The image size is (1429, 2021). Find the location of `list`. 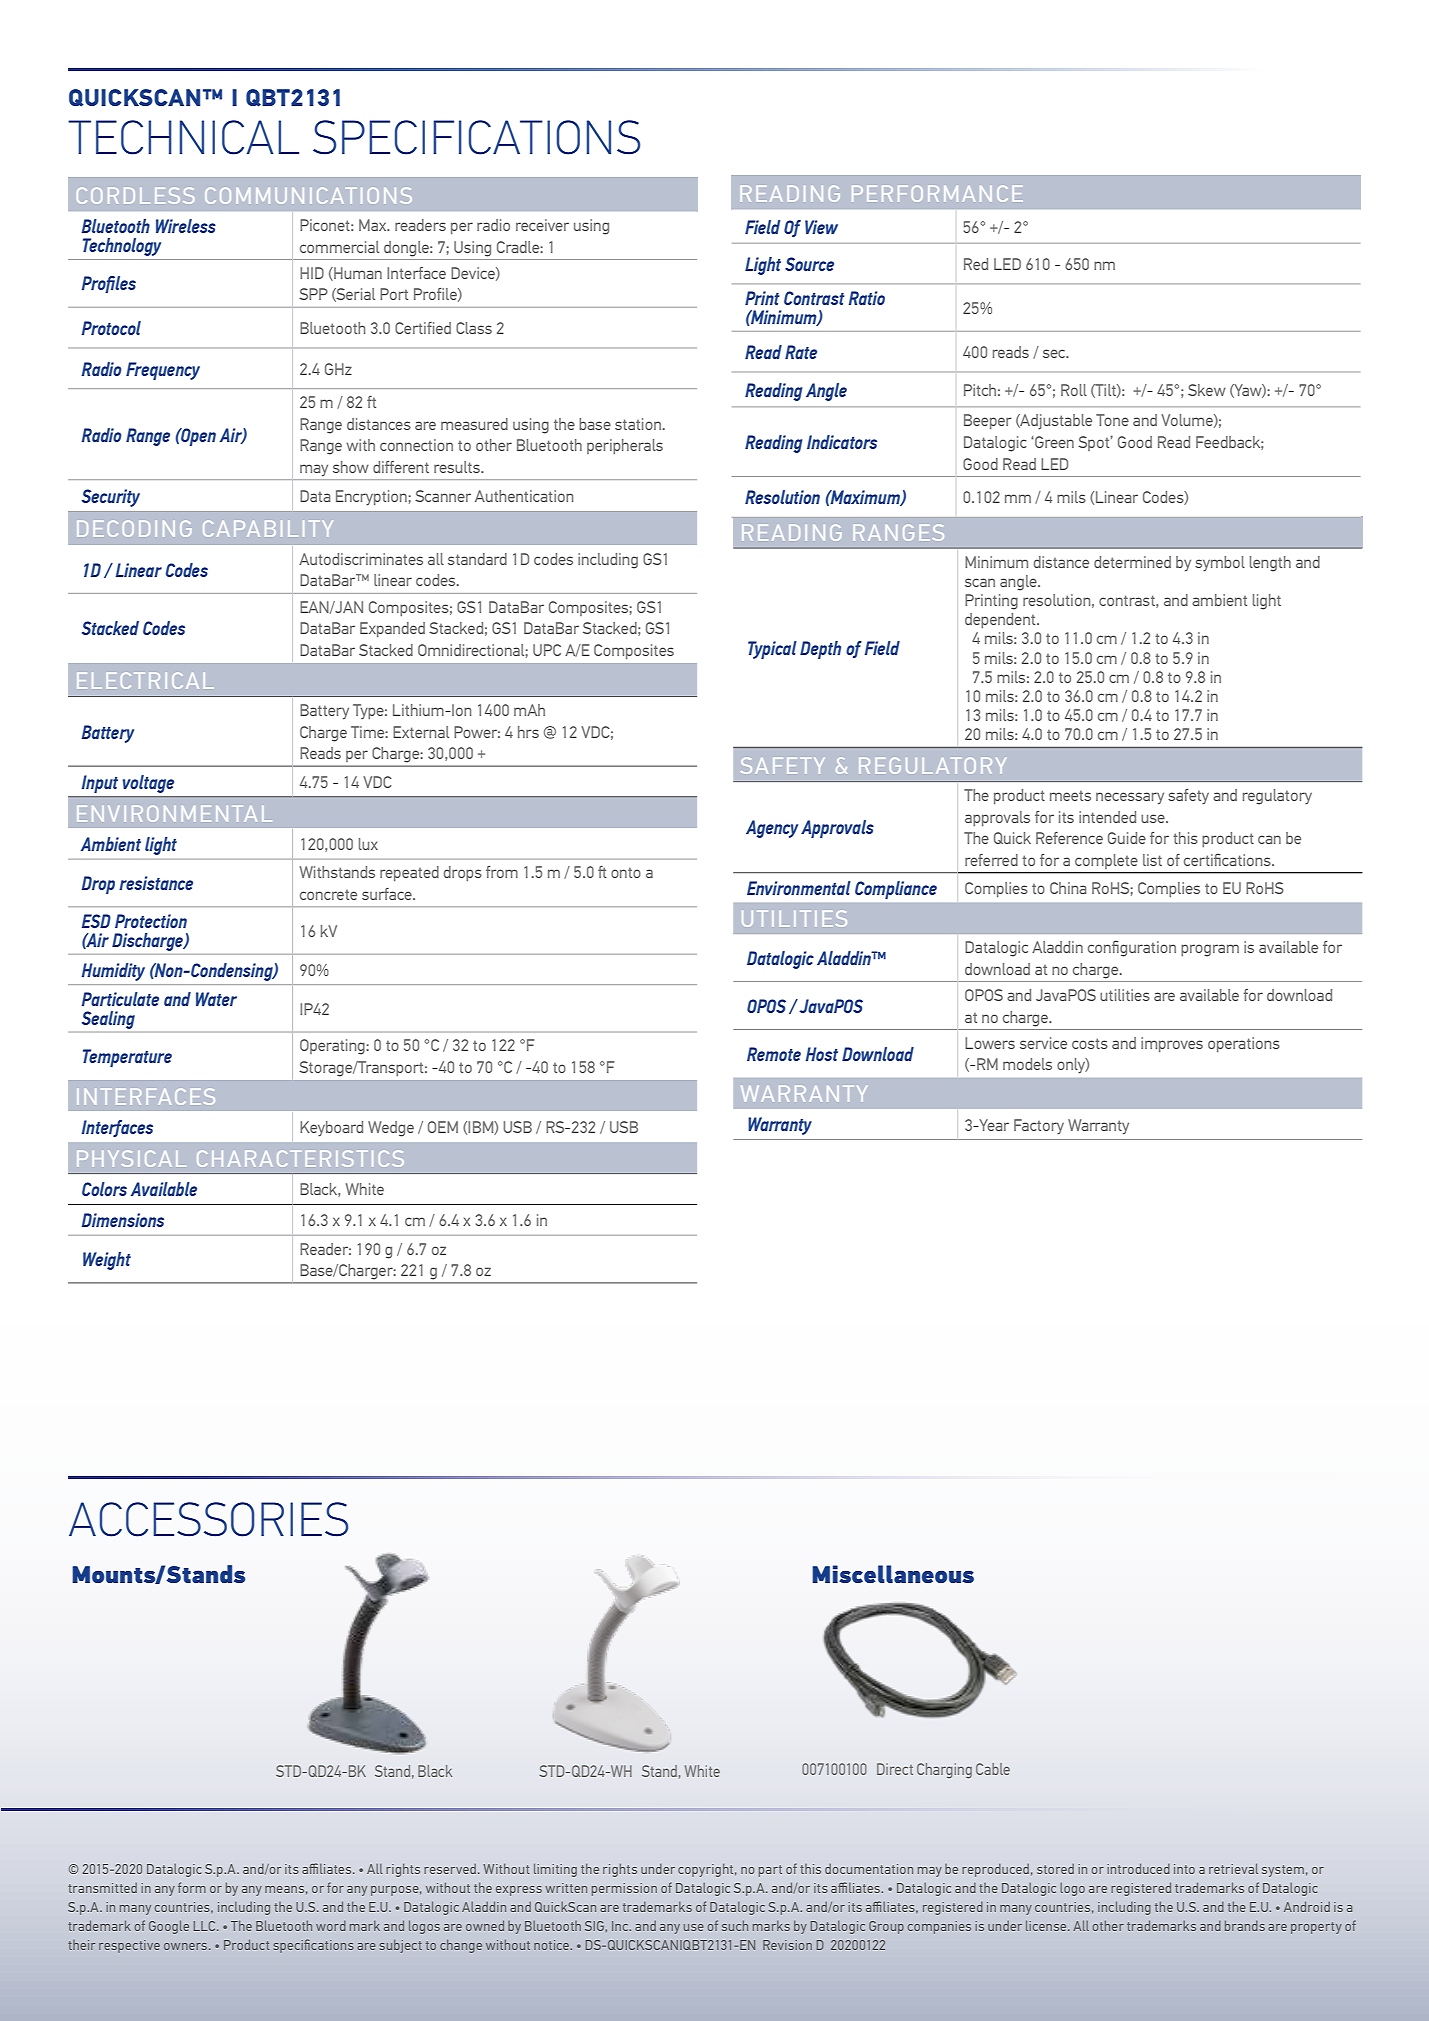

list is located at coordinates (1152, 860).
